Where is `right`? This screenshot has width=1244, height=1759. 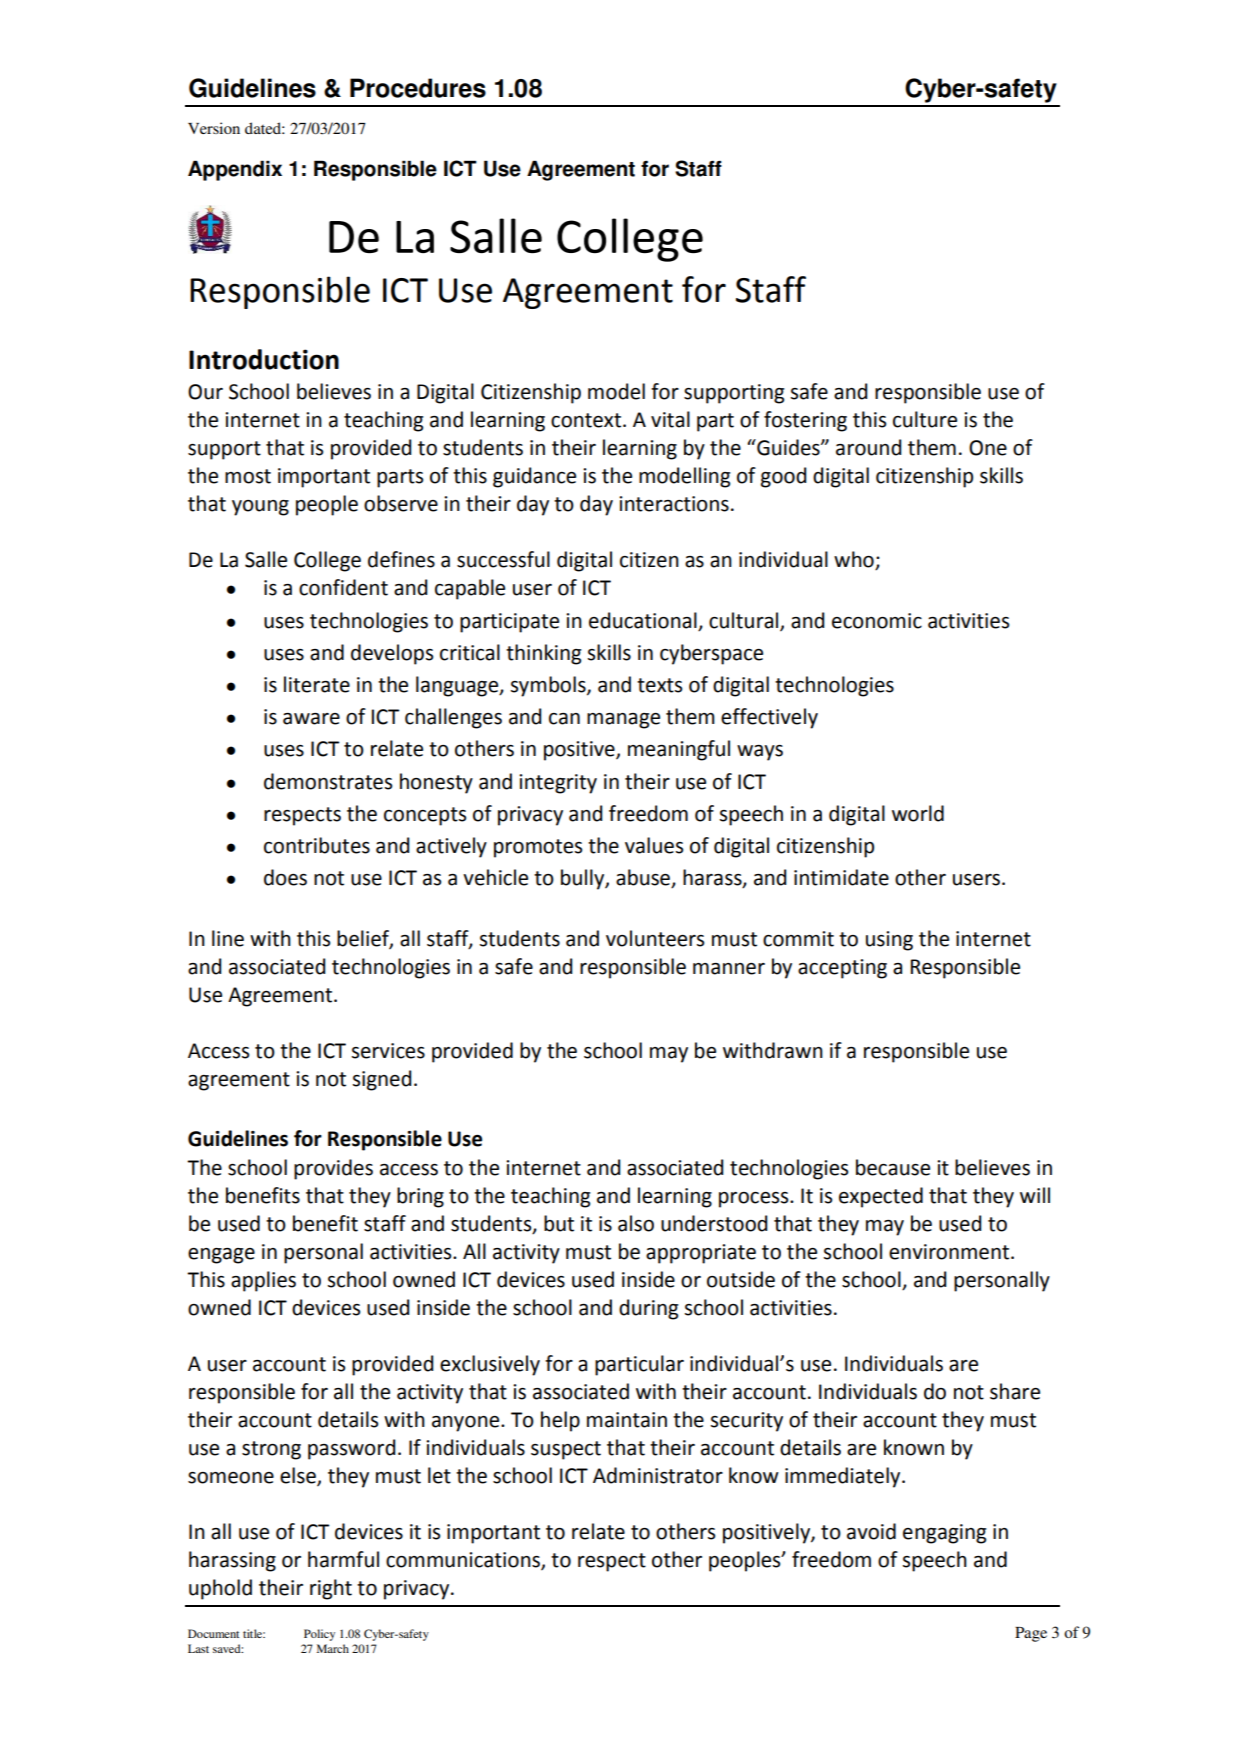
right is located at coordinates (331, 1589).
